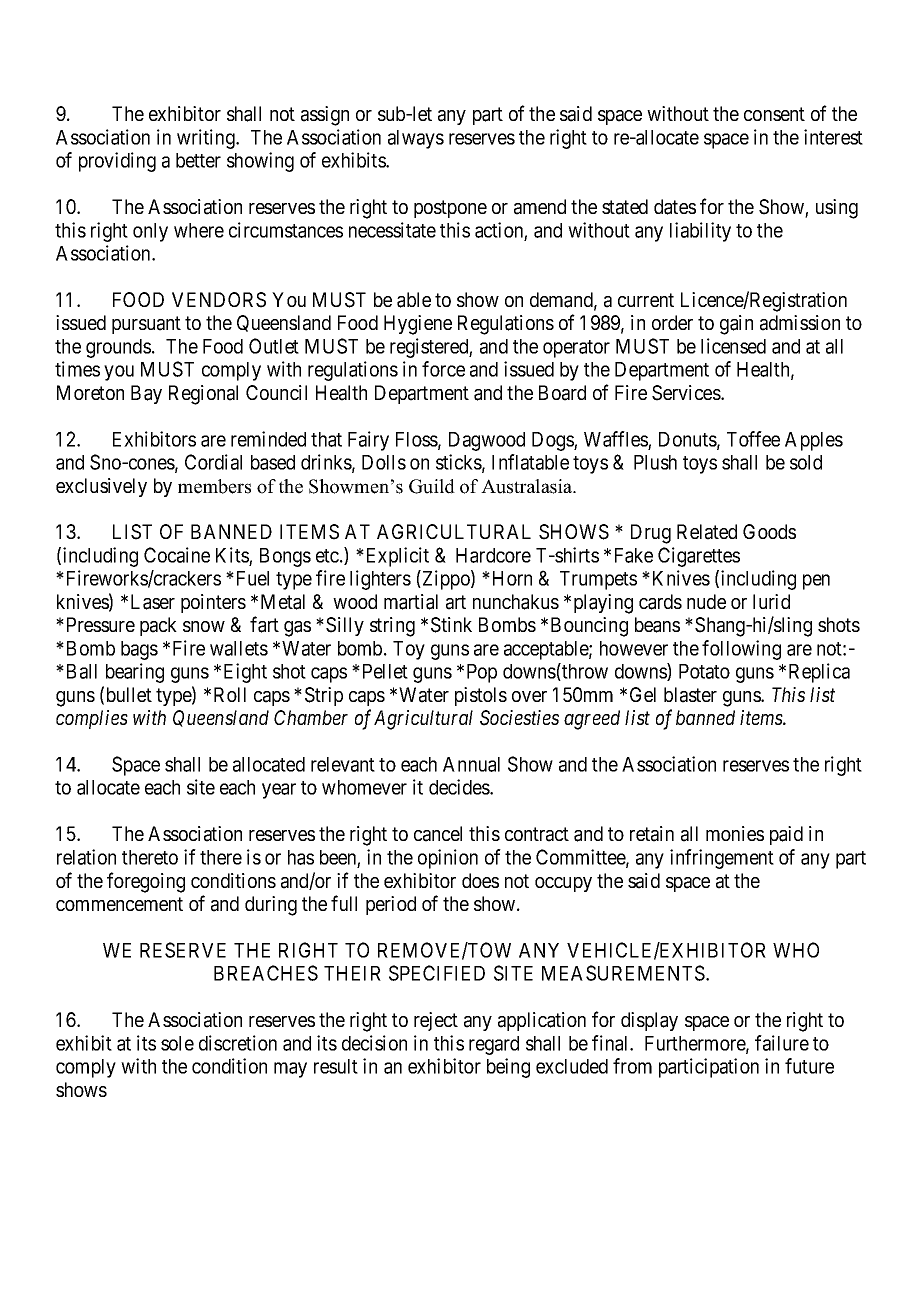 The width and height of the screenshot is (924, 1308). What do you see at coordinates (432, 486) in the screenshot?
I see `Guild` at bounding box center [432, 486].
